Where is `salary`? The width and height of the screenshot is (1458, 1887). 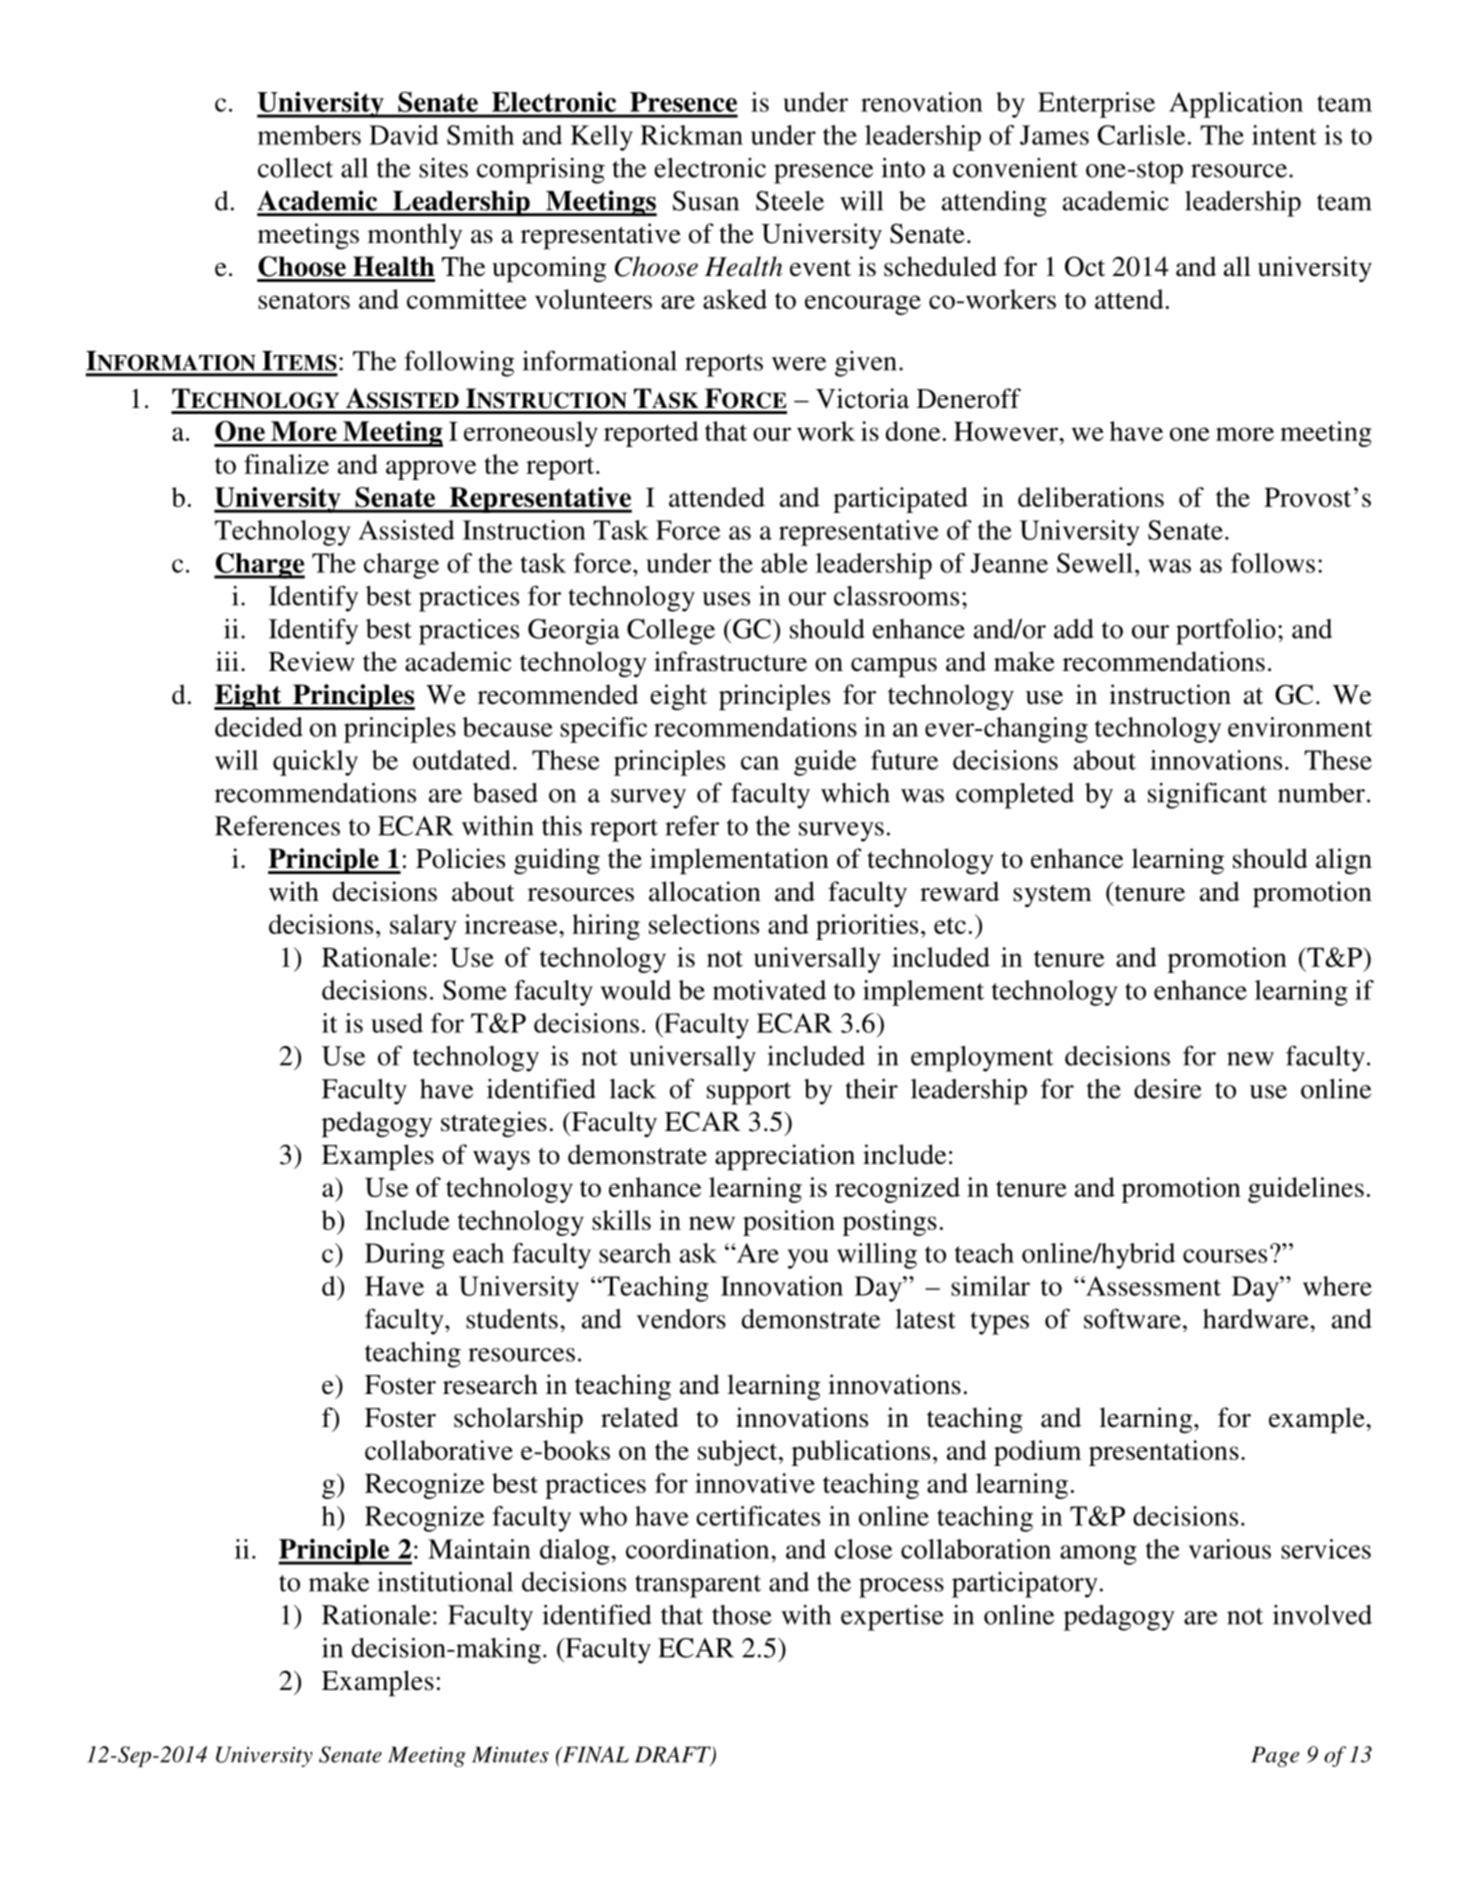
salary is located at coordinates (423, 927).
